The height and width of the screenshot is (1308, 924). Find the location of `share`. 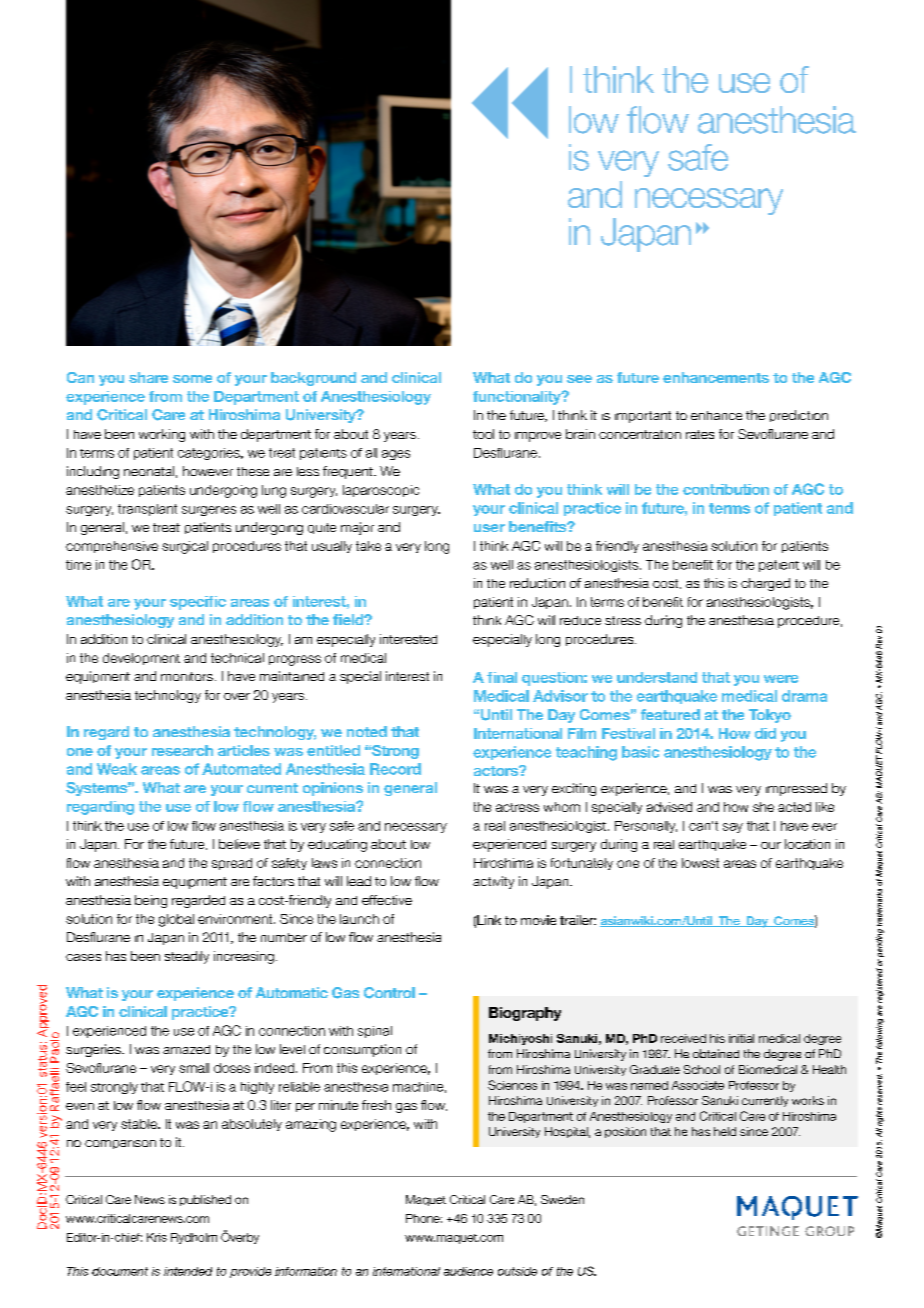

share is located at coordinates (148, 377).
